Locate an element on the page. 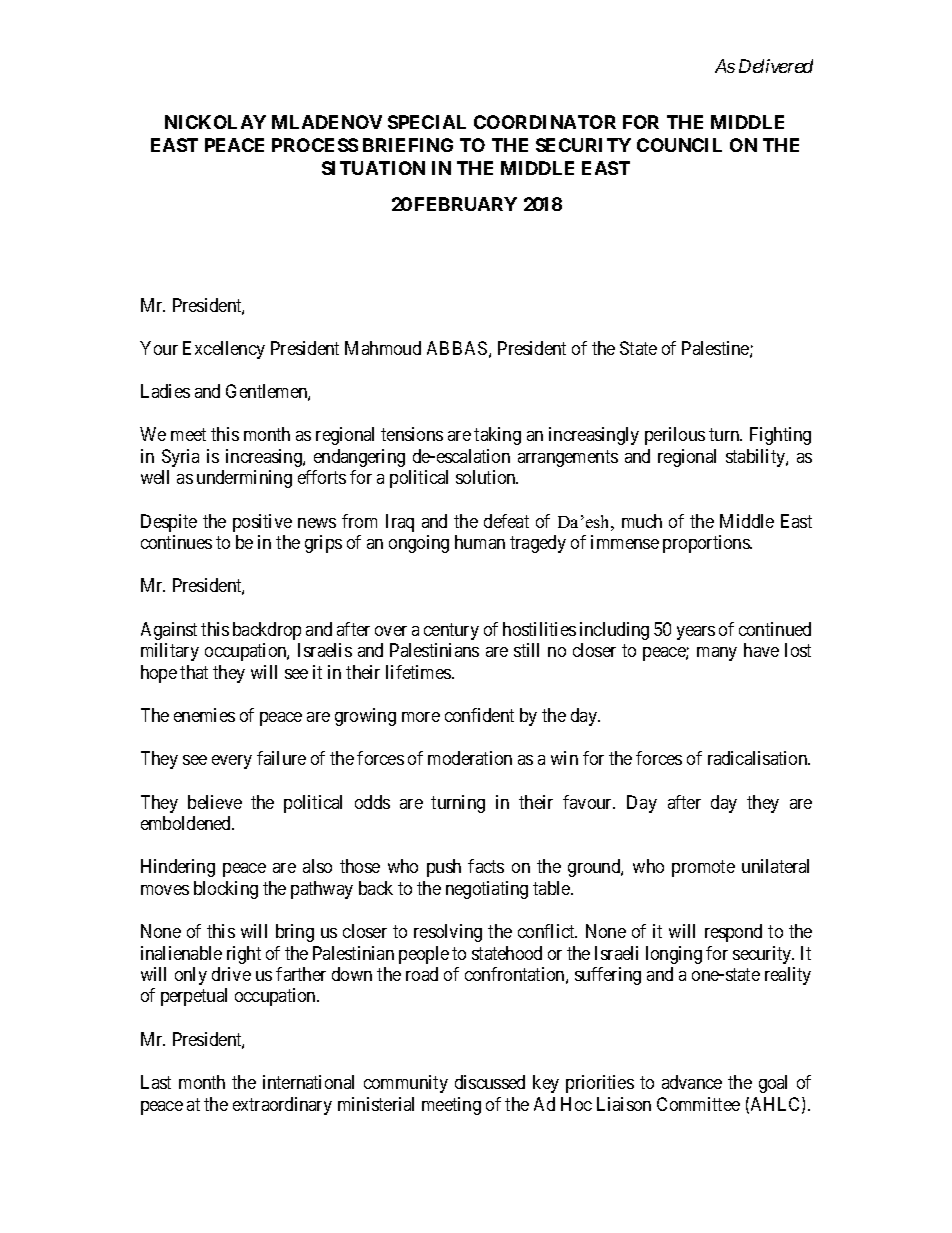 This page has height=1233, width=952. SPECIAL is located at coordinates (427, 122).
